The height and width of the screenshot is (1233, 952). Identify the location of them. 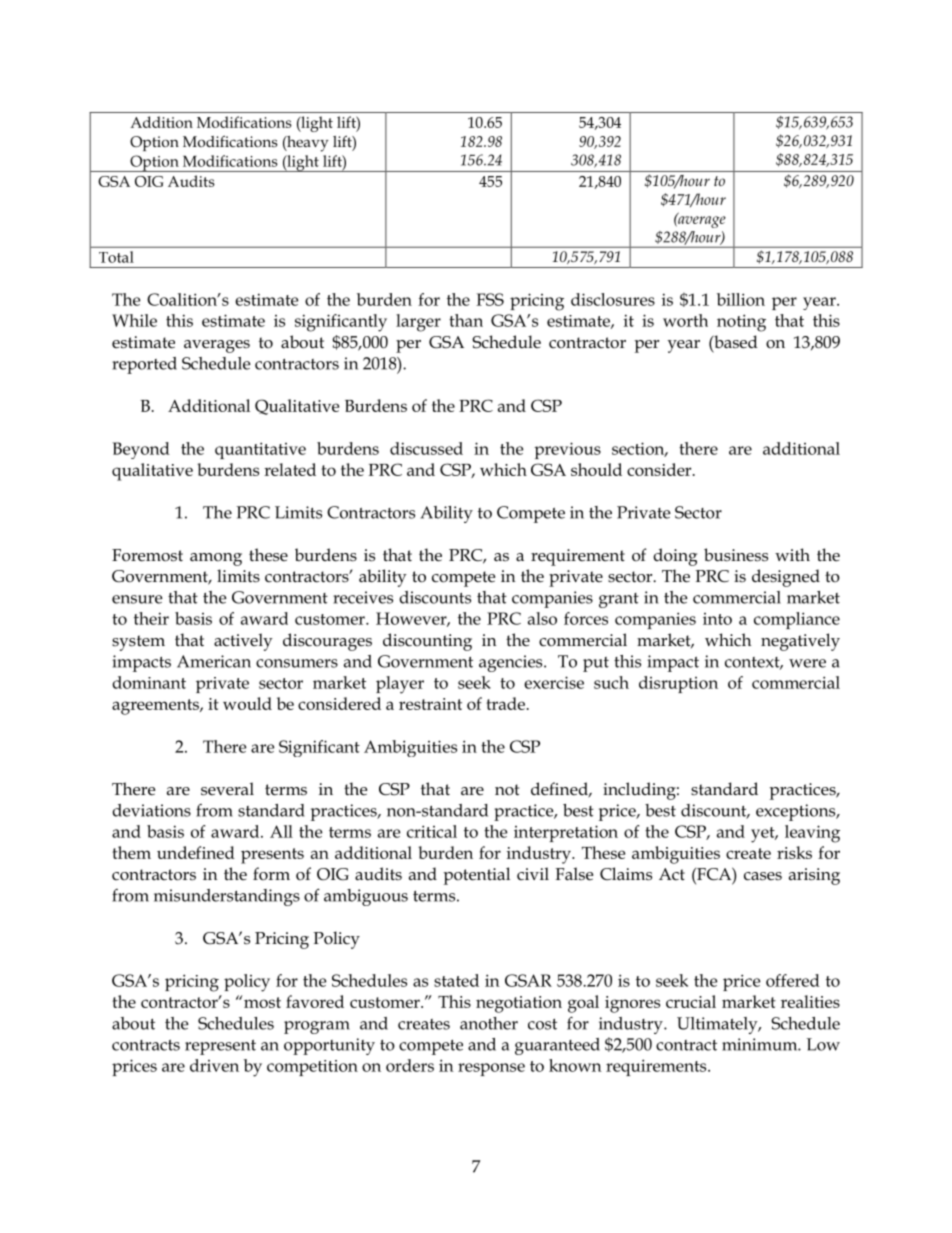
(131, 852).
